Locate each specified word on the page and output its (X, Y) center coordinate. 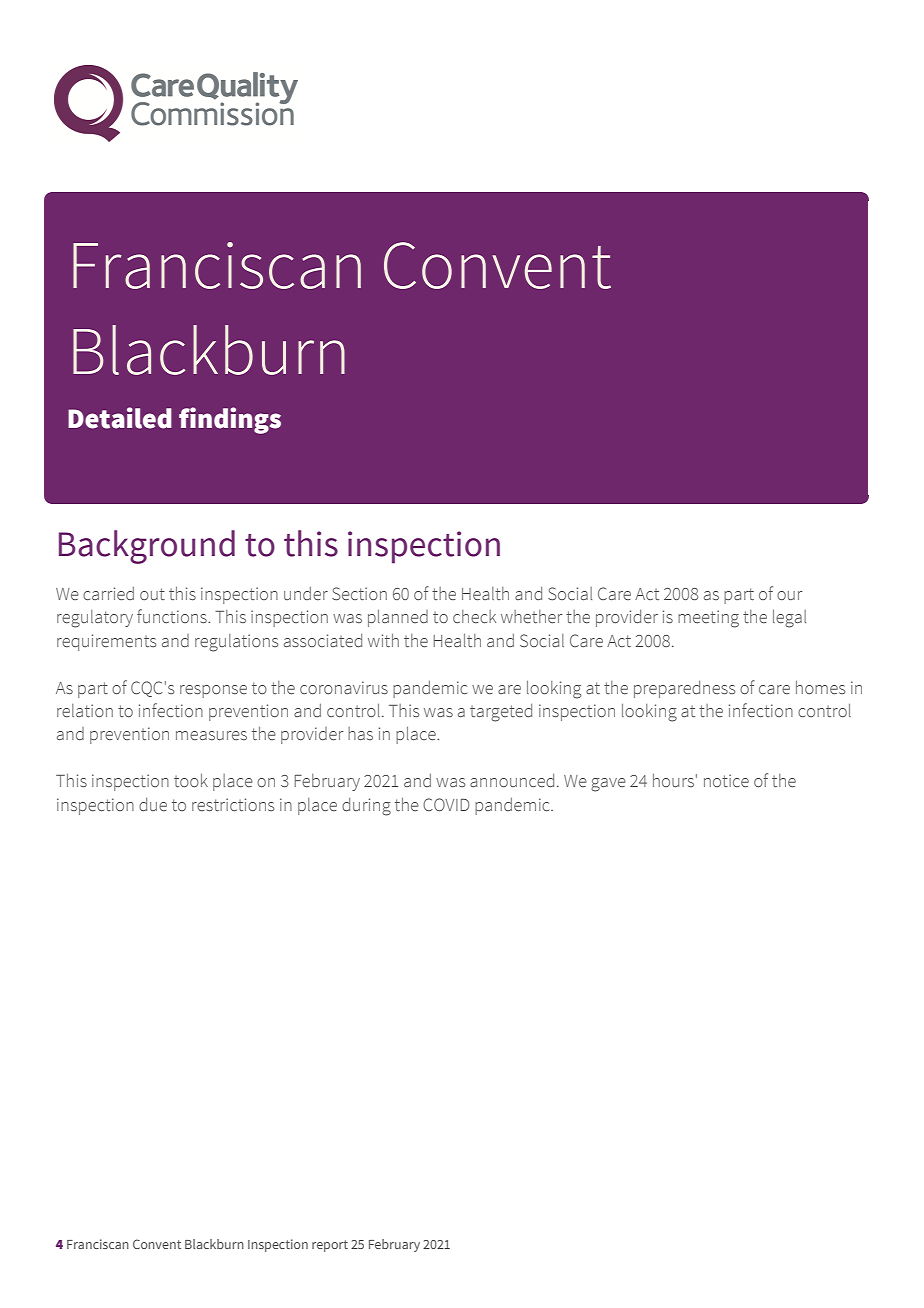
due (153, 805)
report (330, 1246)
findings (230, 420)
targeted (501, 713)
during (366, 807)
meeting (708, 619)
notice (726, 781)
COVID (446, 805)
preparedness (684, 689)
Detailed (120, 418)
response (213, 691)
